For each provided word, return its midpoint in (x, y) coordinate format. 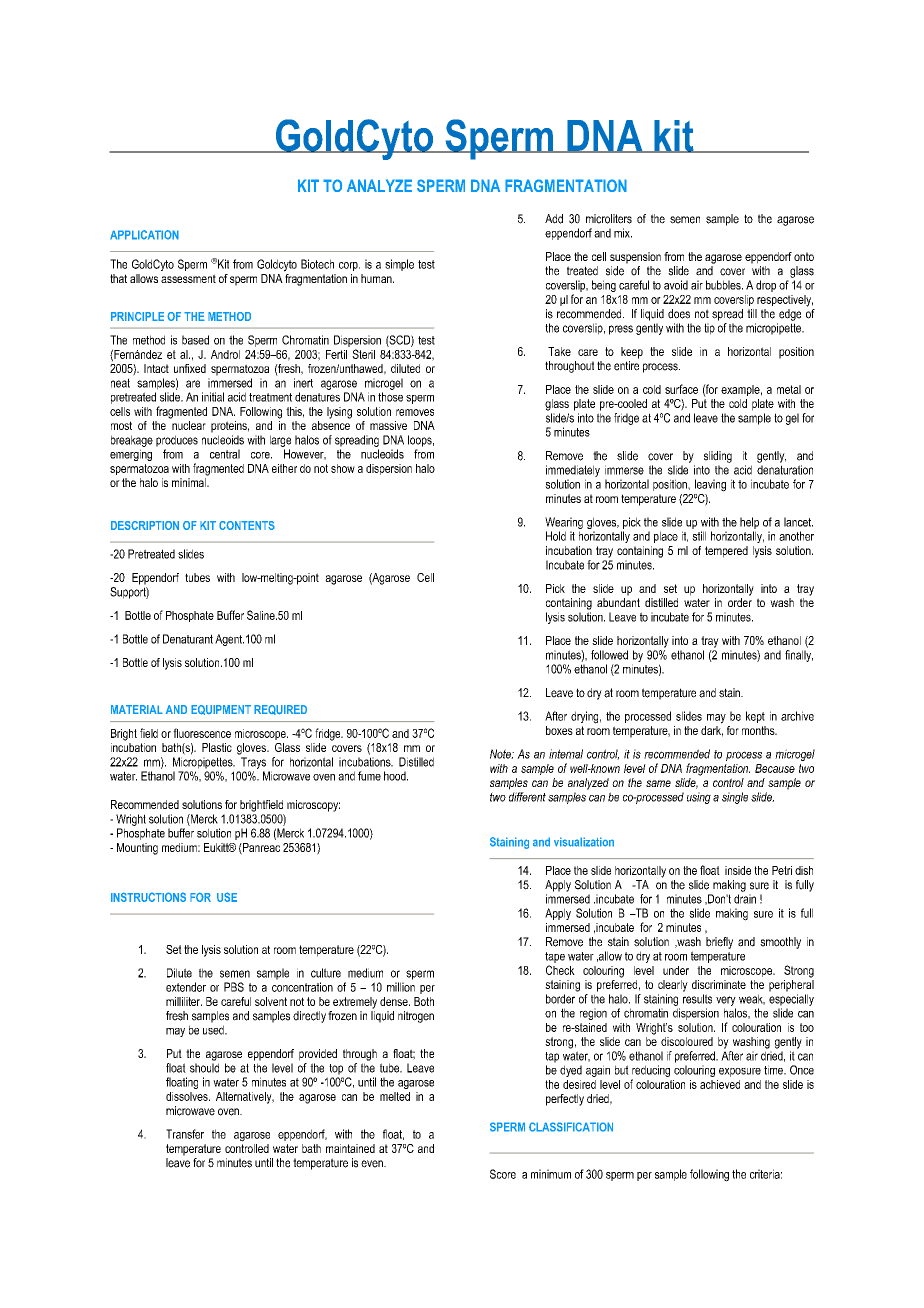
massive (388, 425)
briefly (719, 943)
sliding (718, 457)
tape (555, 957)
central (225, 454)
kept (755, 717)
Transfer (185, 1134)
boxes (559, 730)
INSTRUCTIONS (148, 897)
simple (399, 265)
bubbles (724, 285)
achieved (720, 1084)
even (373, 1164)
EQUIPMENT (221, 710)
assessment (188, 278)
